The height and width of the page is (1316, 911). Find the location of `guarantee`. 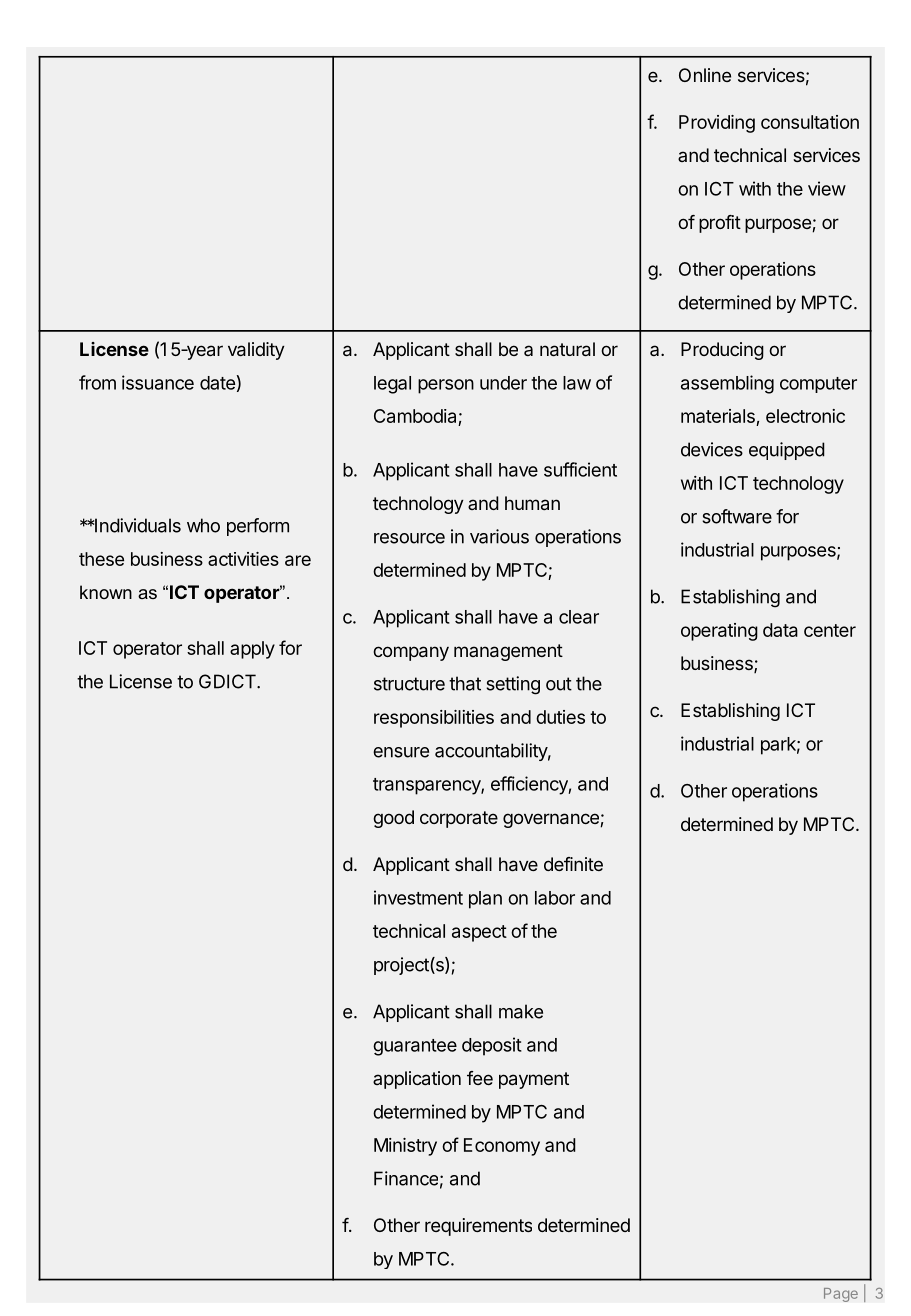

guarantee is located at coordinates (415, 1047).
